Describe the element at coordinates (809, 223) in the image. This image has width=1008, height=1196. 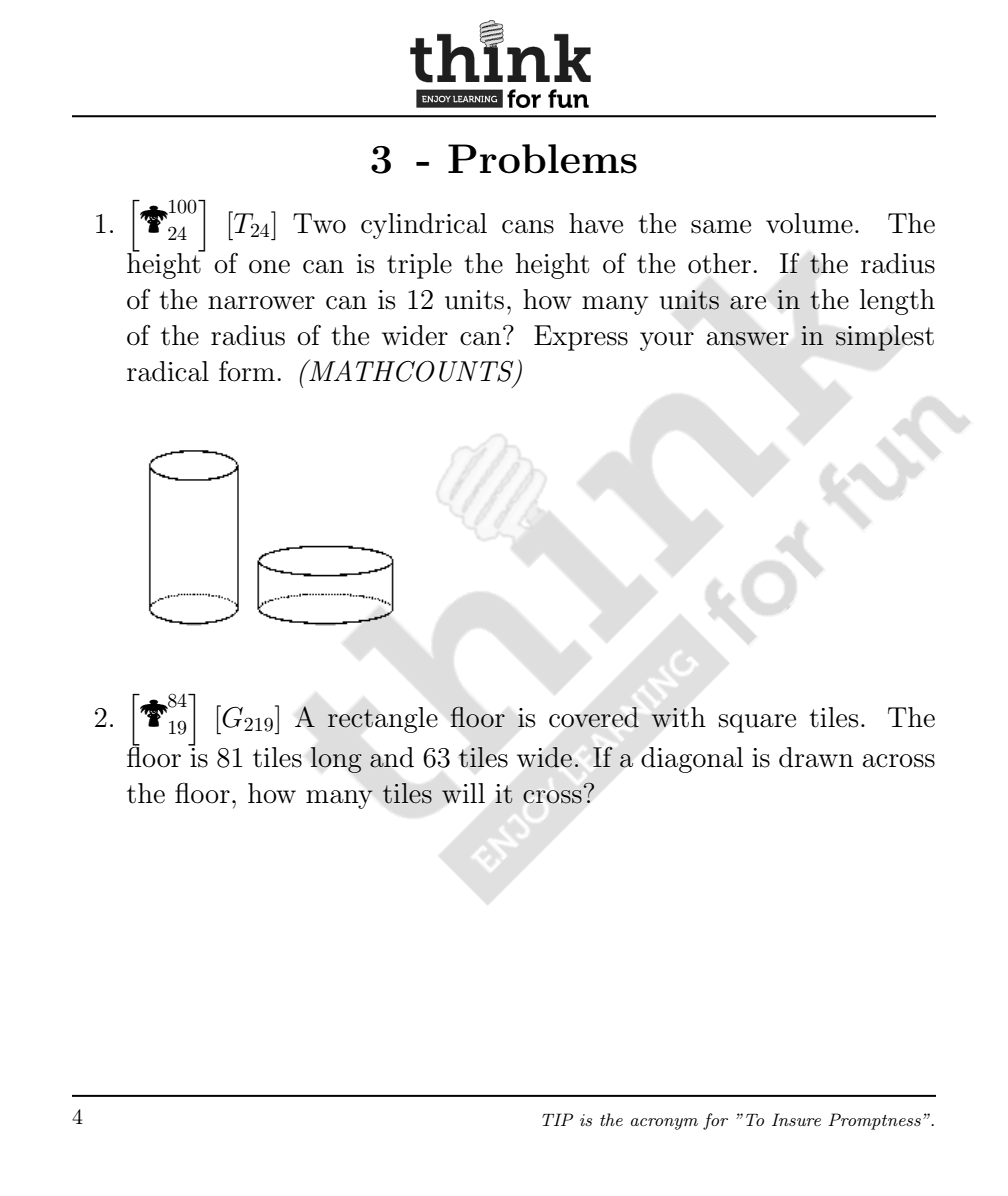
I see `volume` at that location.
